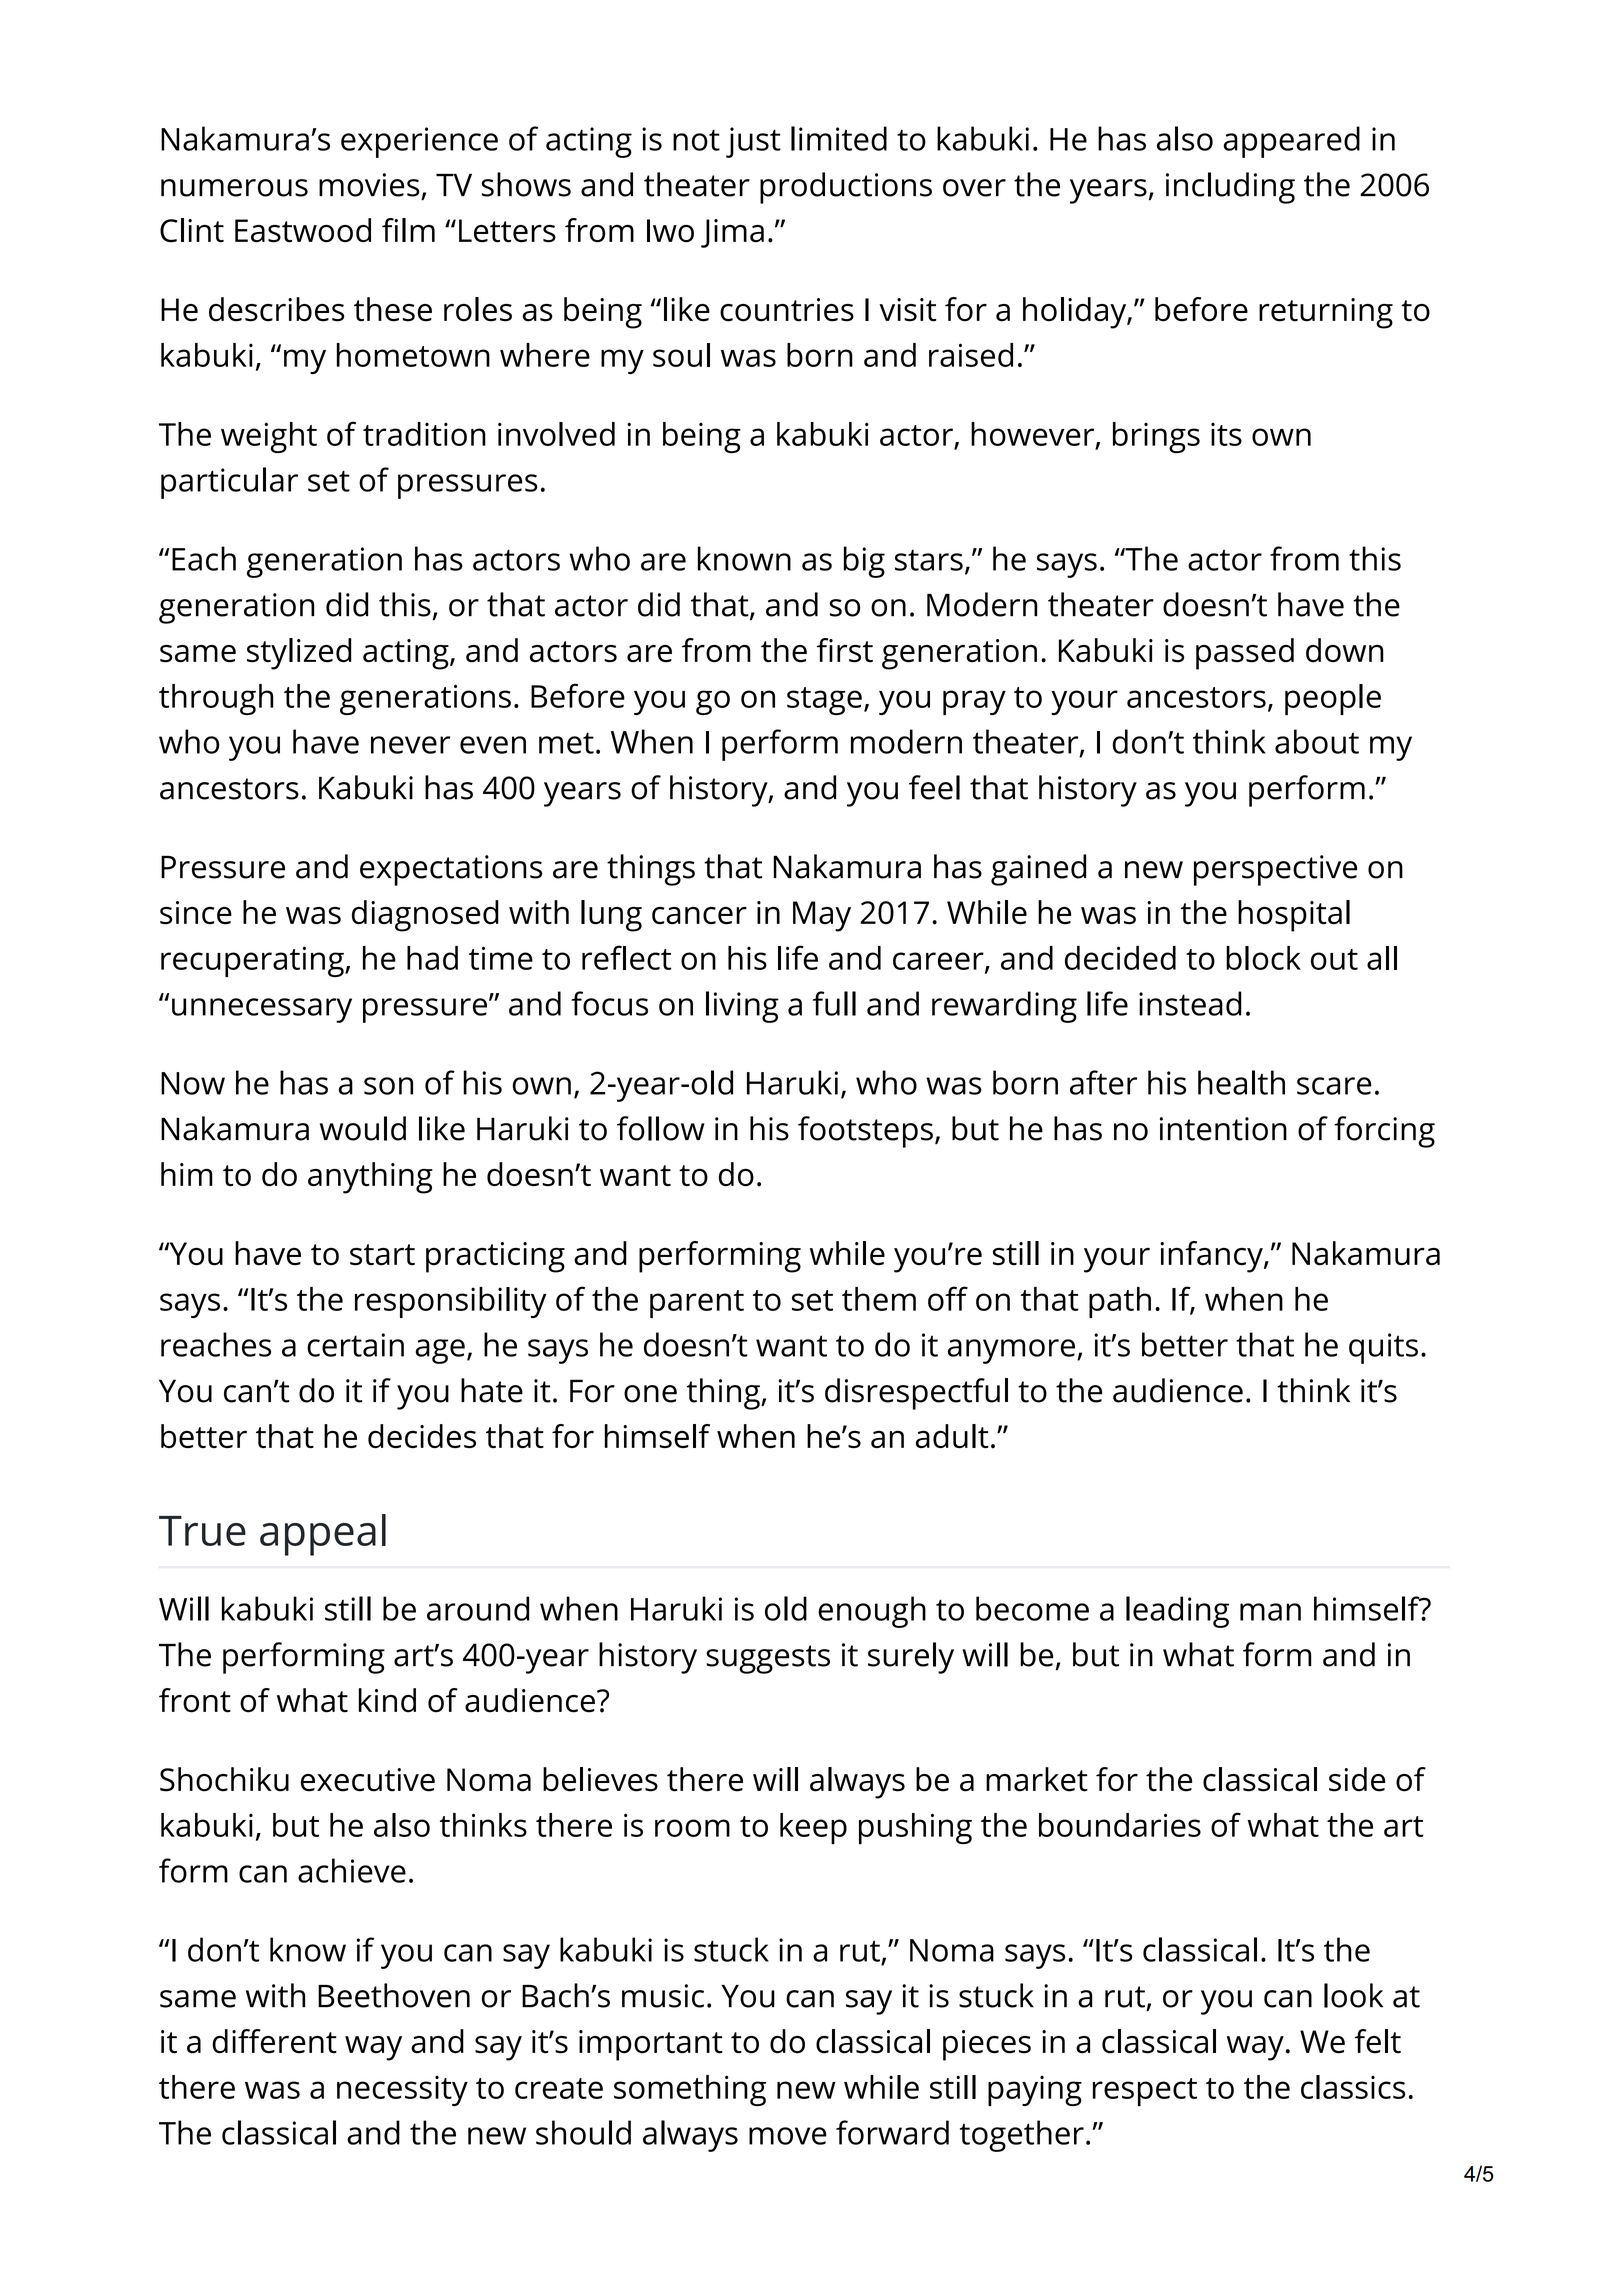 The image size is (1609, 2277). I want to click on footsteps, so click(865, 1132).
